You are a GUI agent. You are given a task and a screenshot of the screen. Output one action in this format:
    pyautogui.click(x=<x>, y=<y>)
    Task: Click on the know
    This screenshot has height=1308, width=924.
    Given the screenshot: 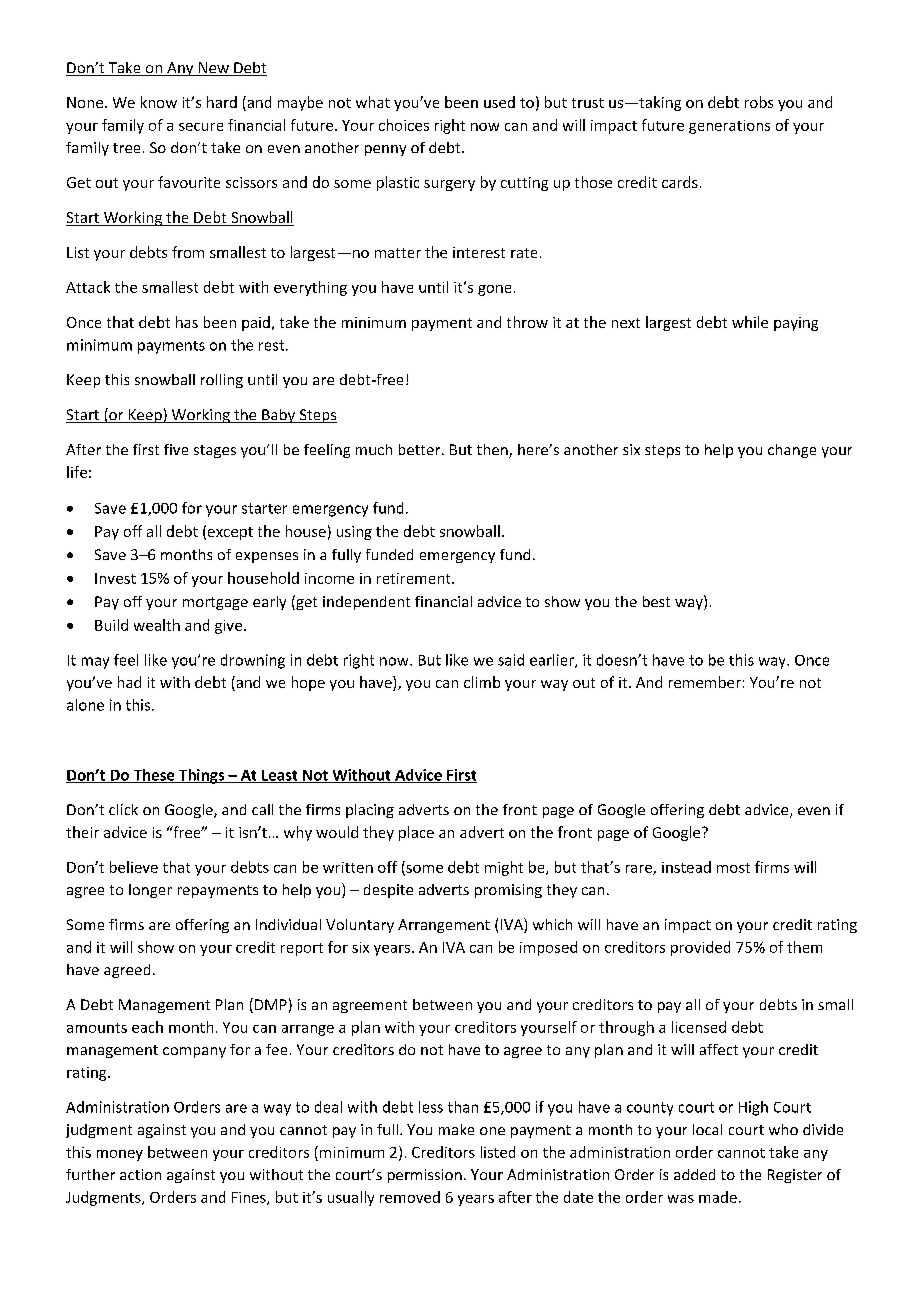 What is the action you would take?
    pyautogui.click(x=159, y=102)
